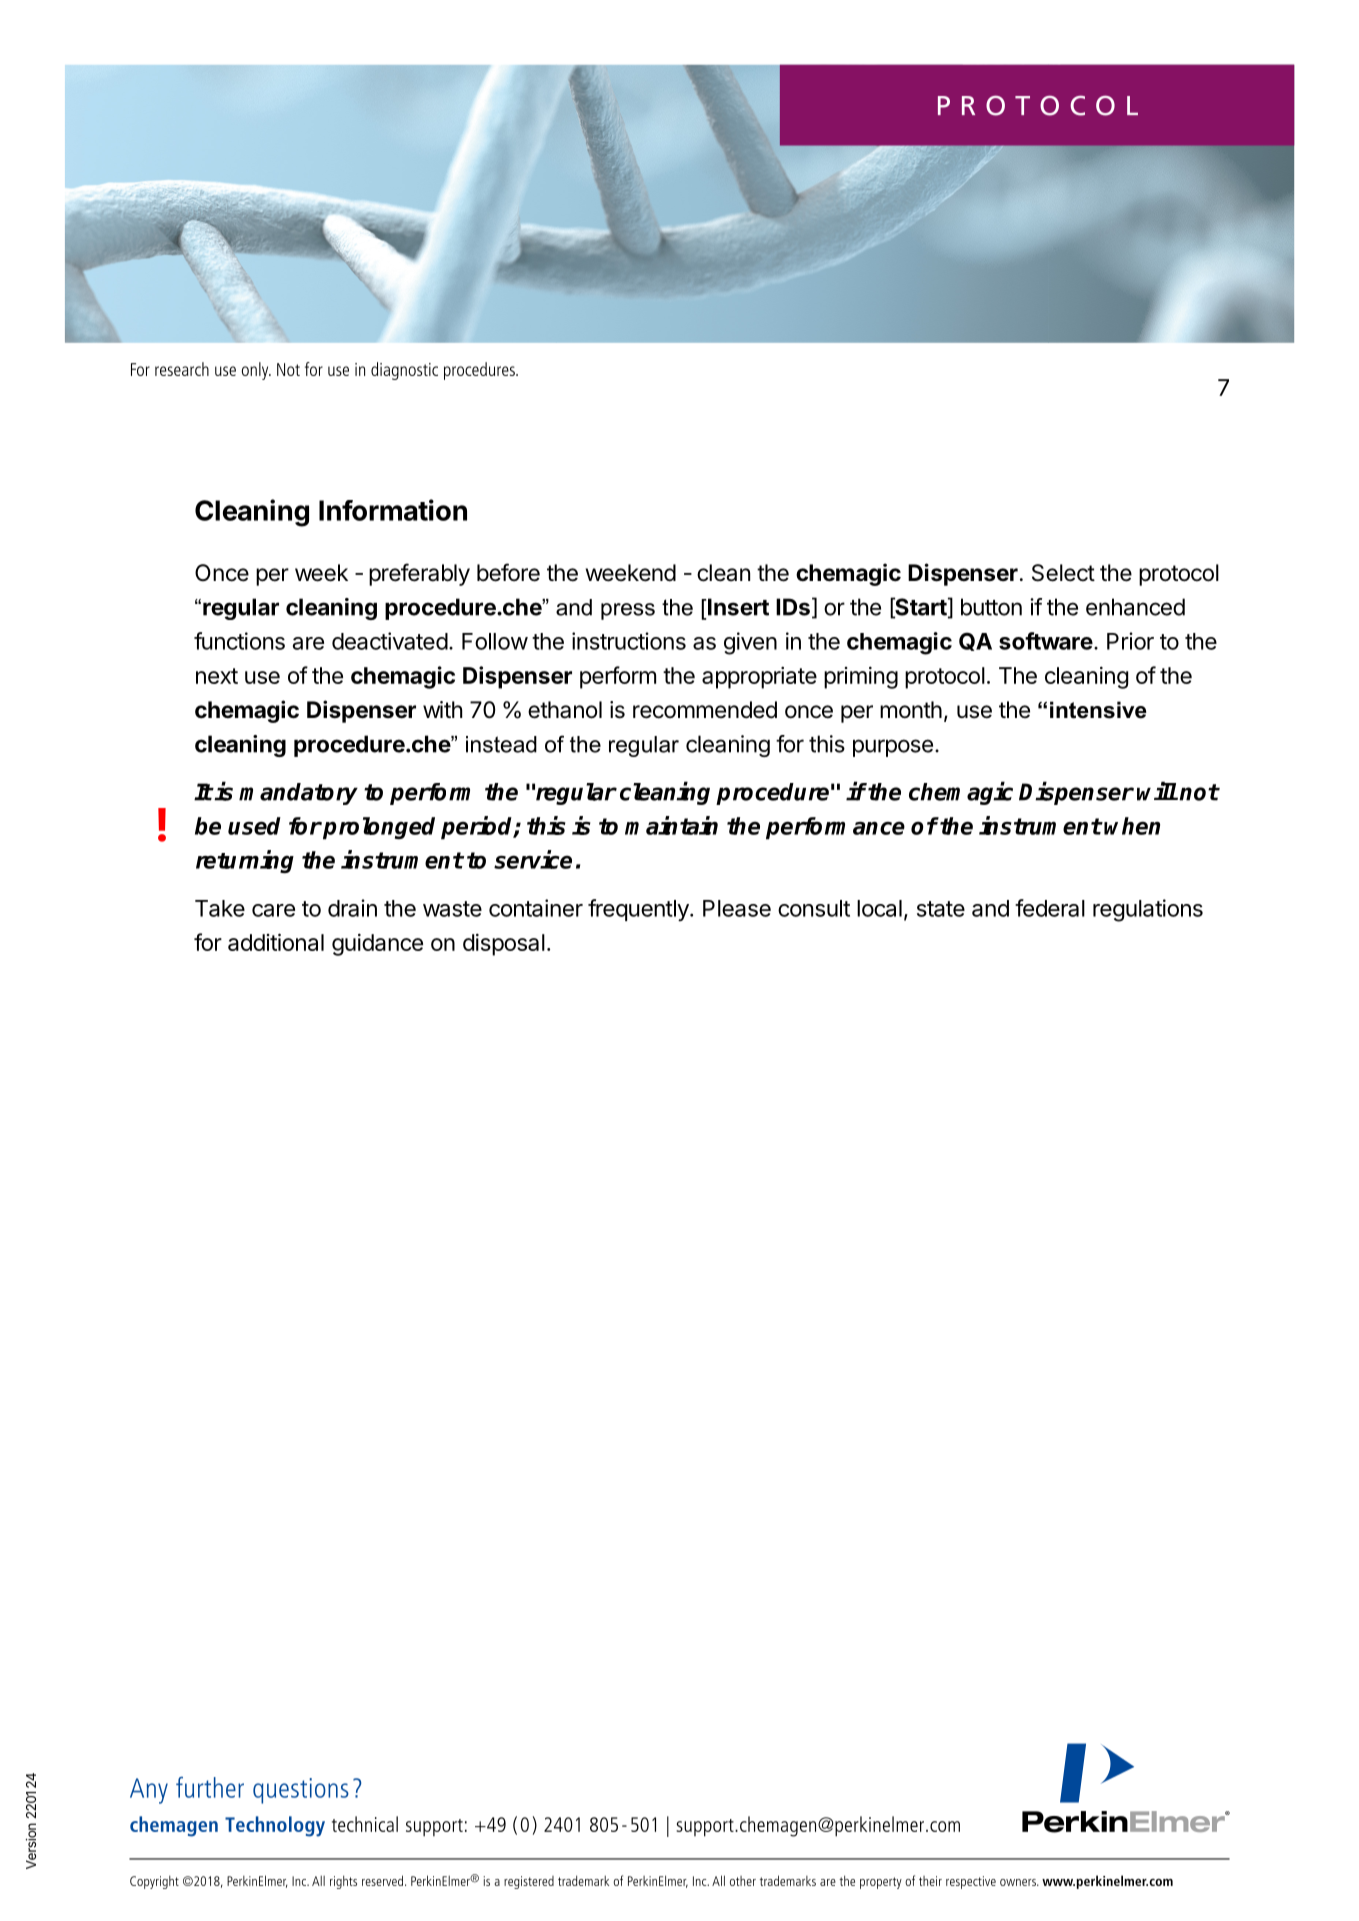 Image resolution: width=1359 pixels, height=1921 pixels. Describe the element at coordinates (1063, 573) in the image. I see `Select` at that location.
